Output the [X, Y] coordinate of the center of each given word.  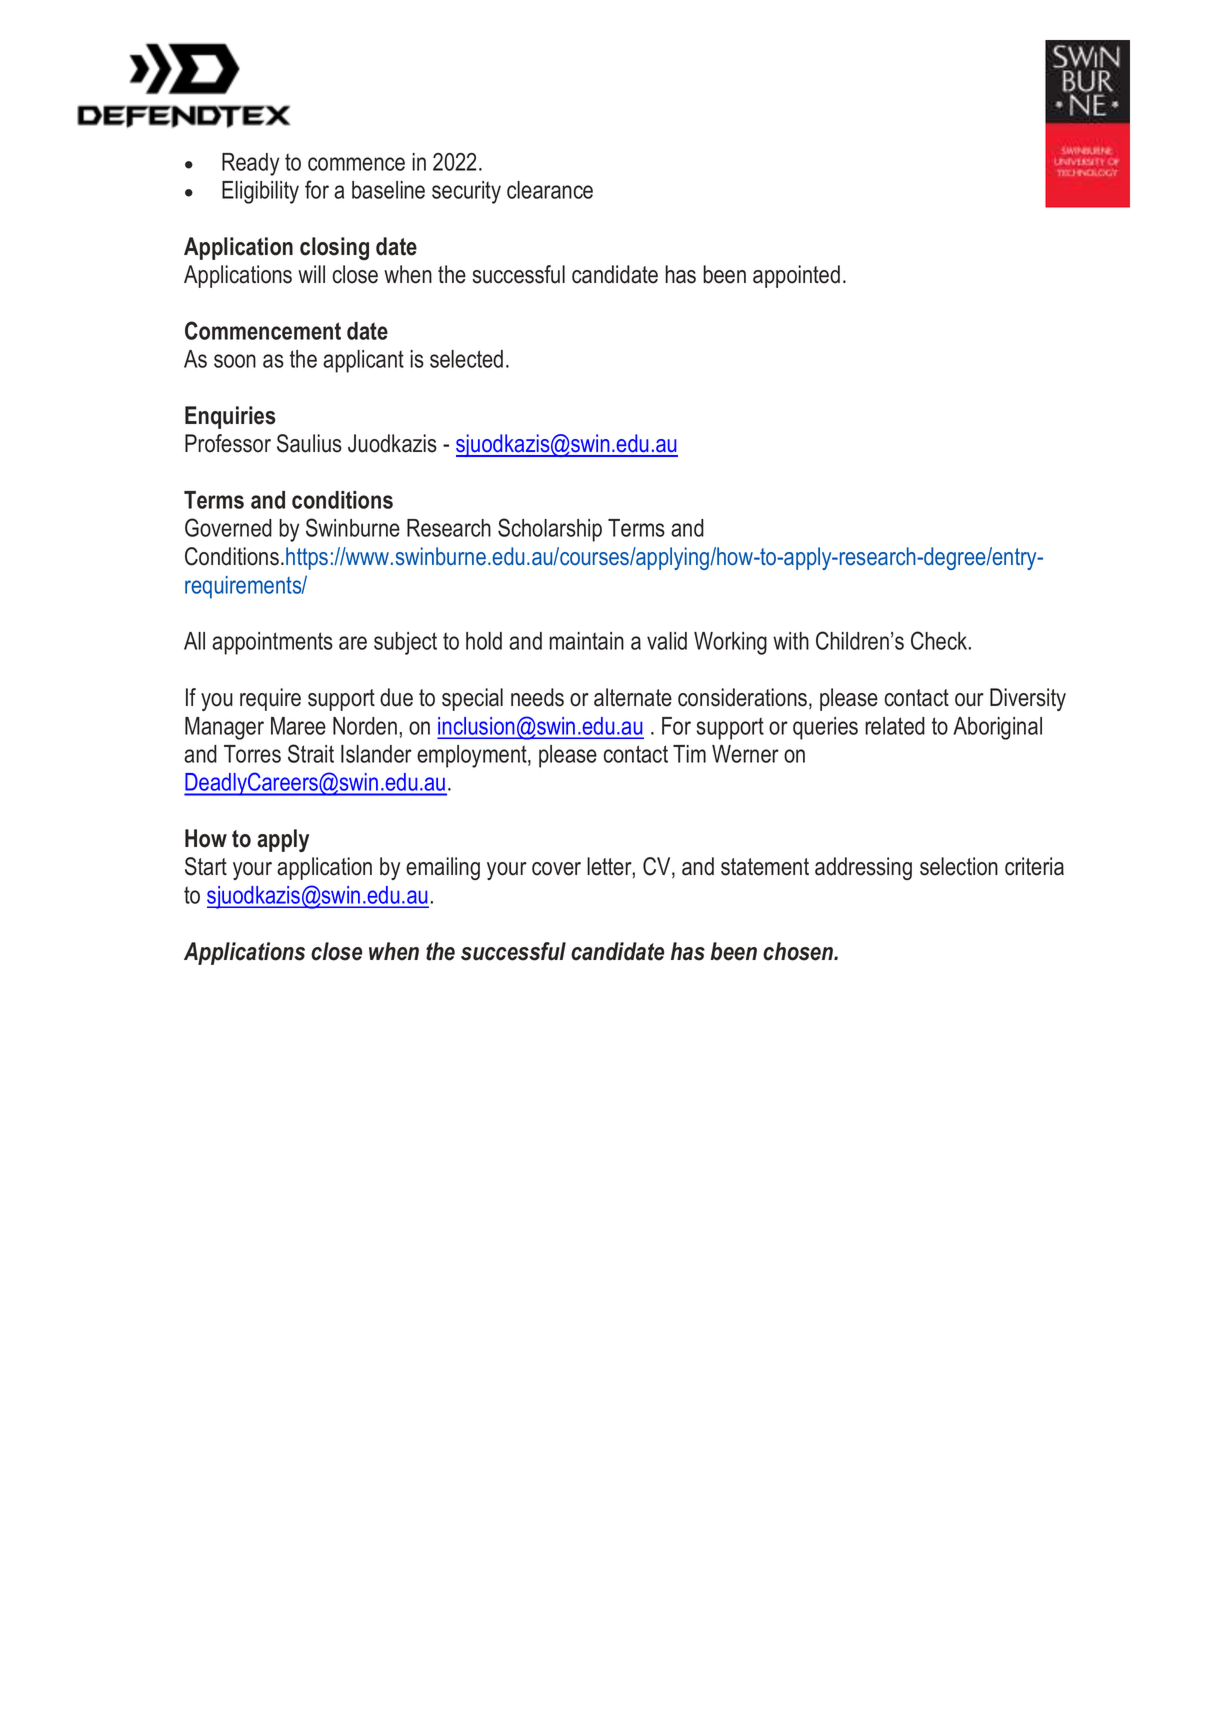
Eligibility [260, 192]
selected [466, 359]
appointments [272, 643]
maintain [586, 641]
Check [940, 640]
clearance [550, 190]
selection [959, 866]
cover [556, 869]
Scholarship [550, 530]
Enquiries [230, 417]
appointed [796, 276]
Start [206, 866]
